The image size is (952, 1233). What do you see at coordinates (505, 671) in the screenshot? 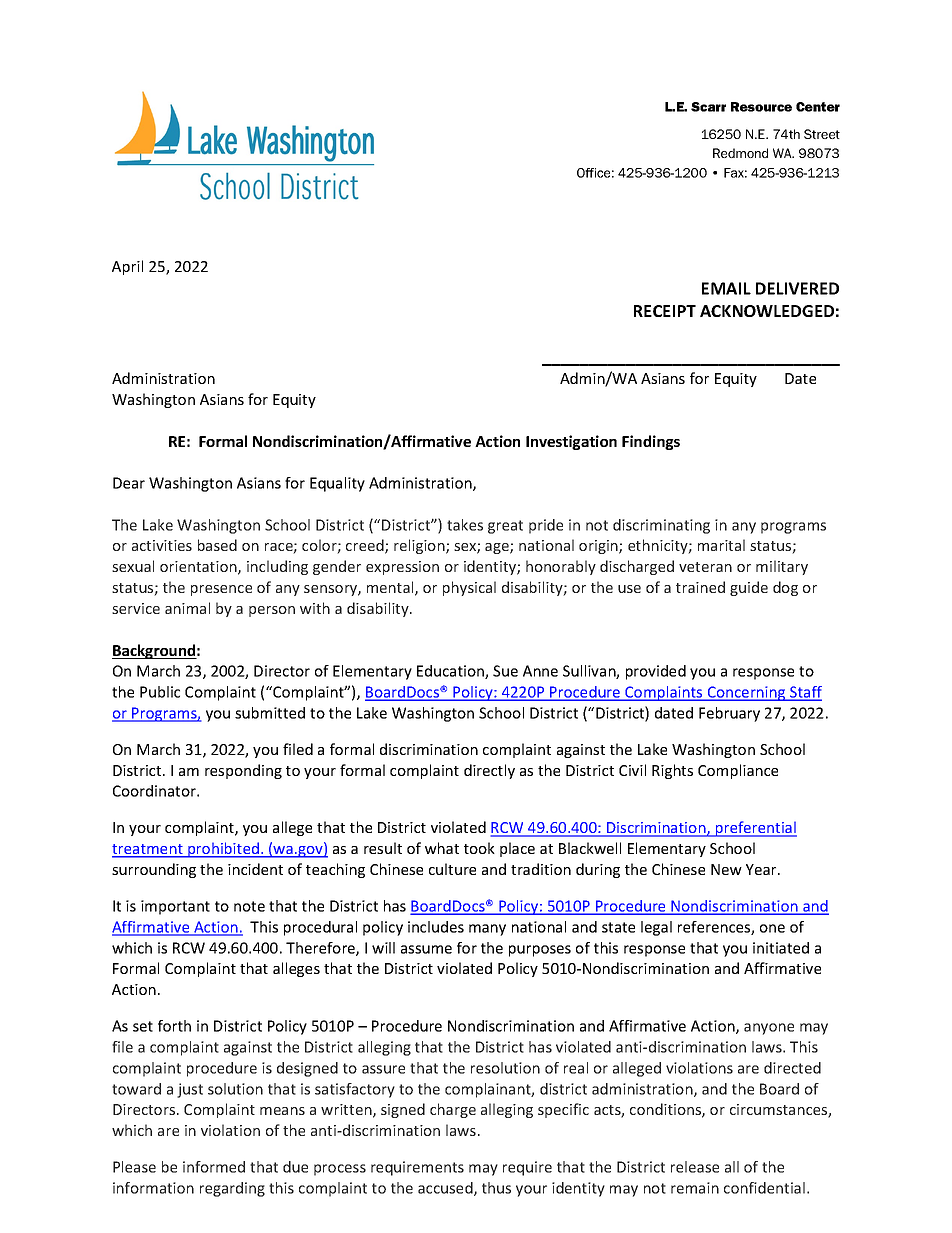
I see `Sue` at bounding box center [505, 671].
